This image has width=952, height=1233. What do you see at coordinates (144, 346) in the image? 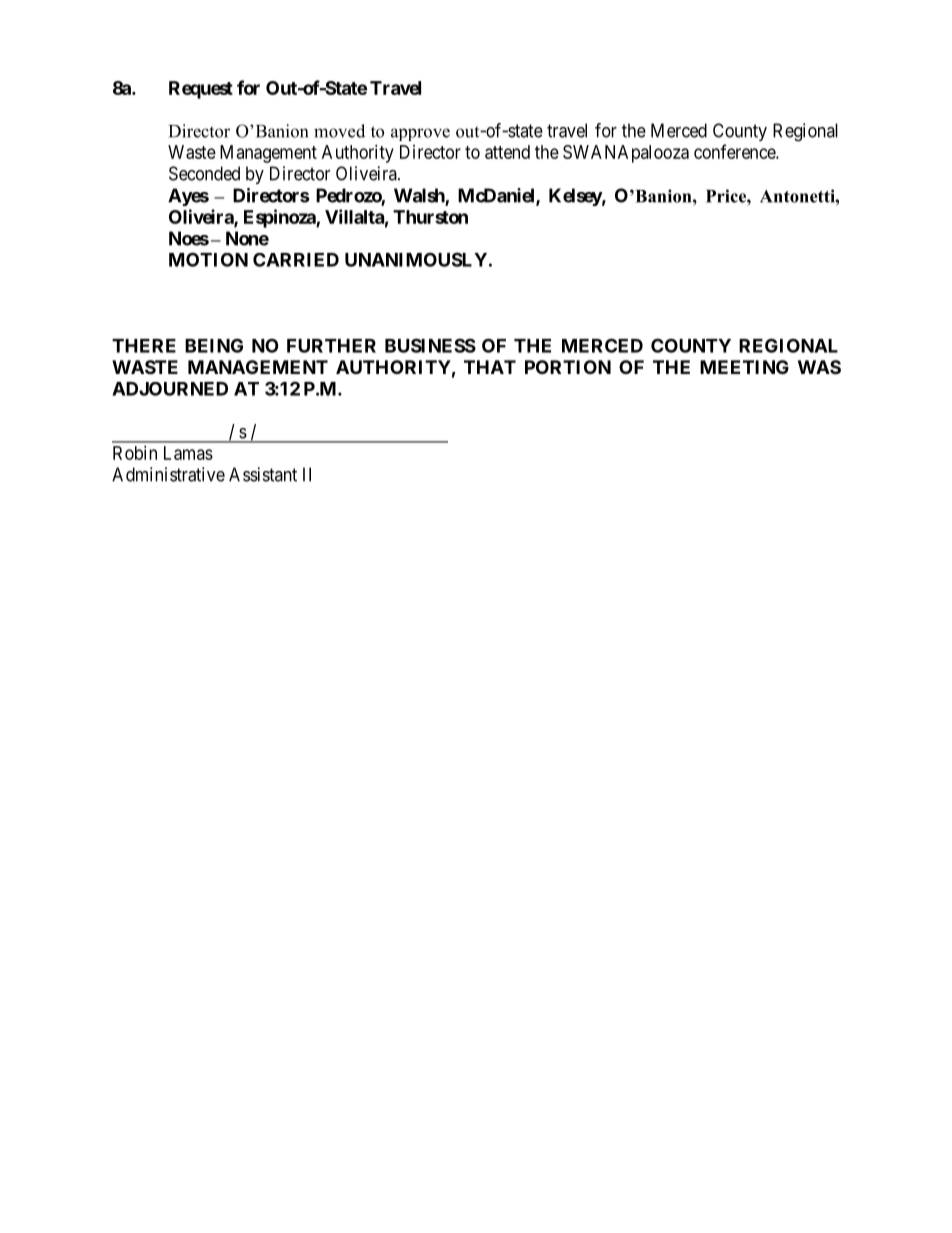
I see `THERE` at bounding box center [144, 346].
